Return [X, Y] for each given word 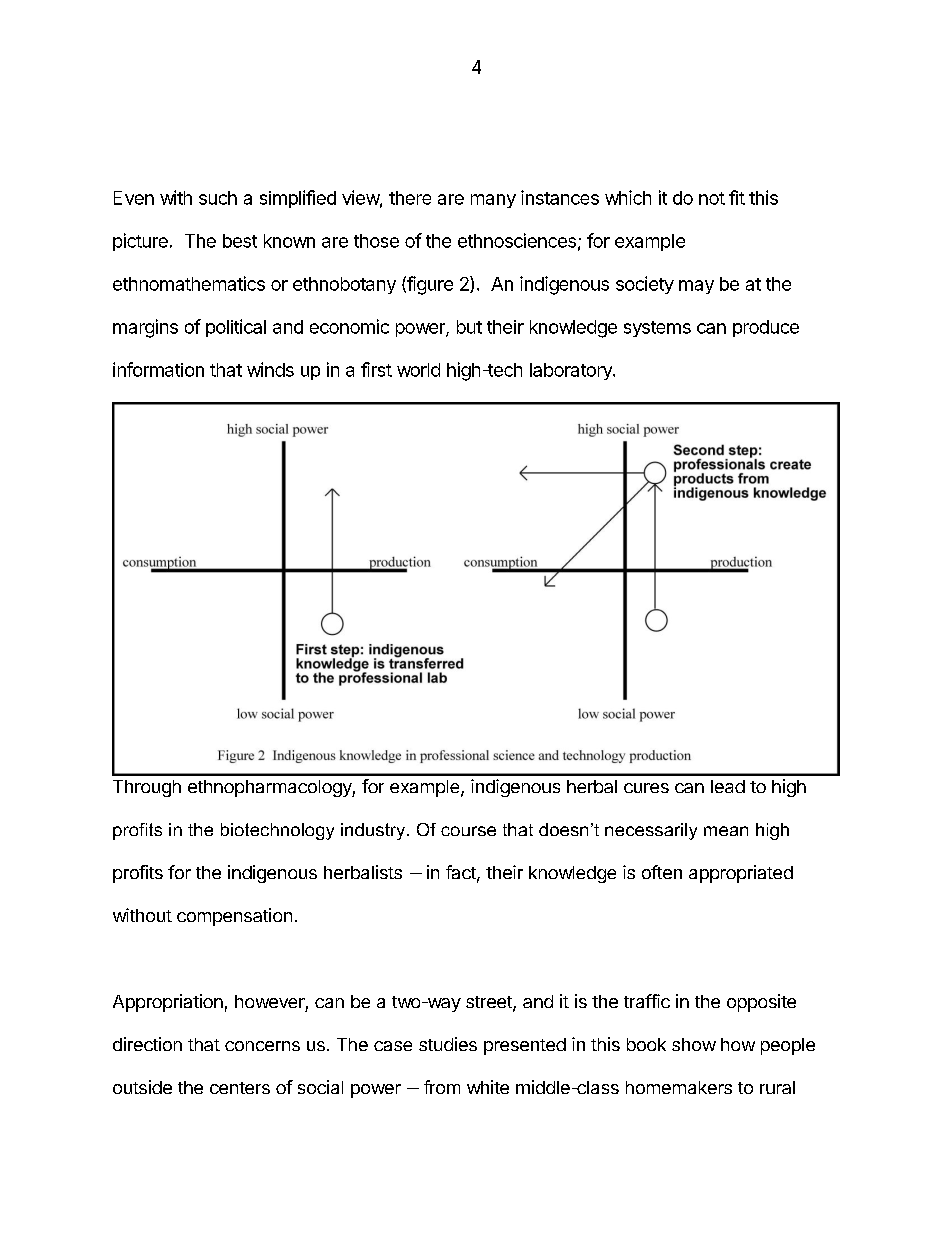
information [158, 369]
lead [728, 786]
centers [240, 1088]
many [493, 201]
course [468, 831]
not [712, 198]
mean [726, 831]
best [240, 241]
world [418, 370]
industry [374, 831]
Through [147, 788]
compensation [234, 917]
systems [657, 329]
